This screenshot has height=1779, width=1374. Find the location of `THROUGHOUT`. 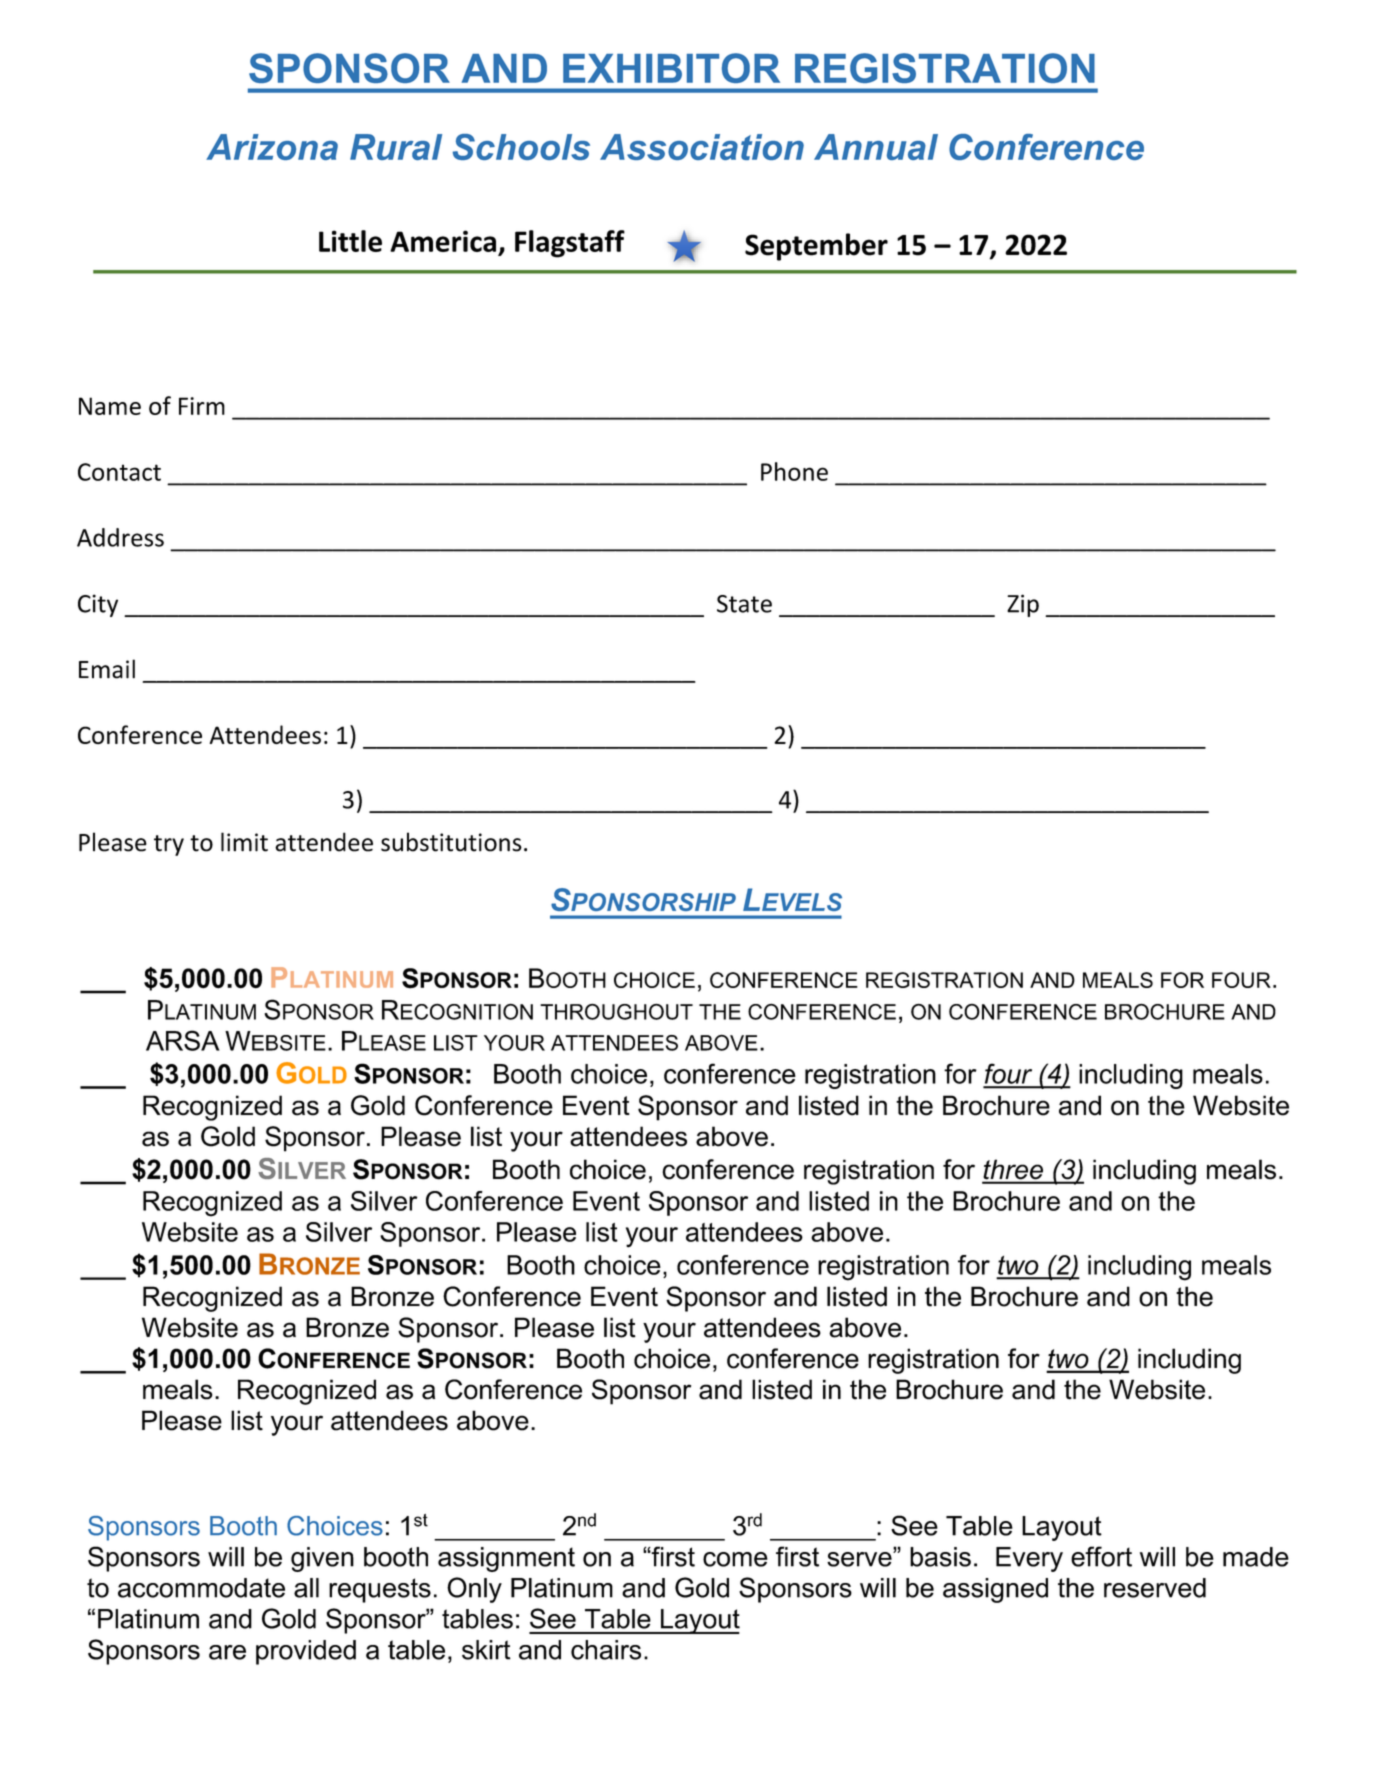

THROUGHOUT is located at coordinates (616, 1012).
